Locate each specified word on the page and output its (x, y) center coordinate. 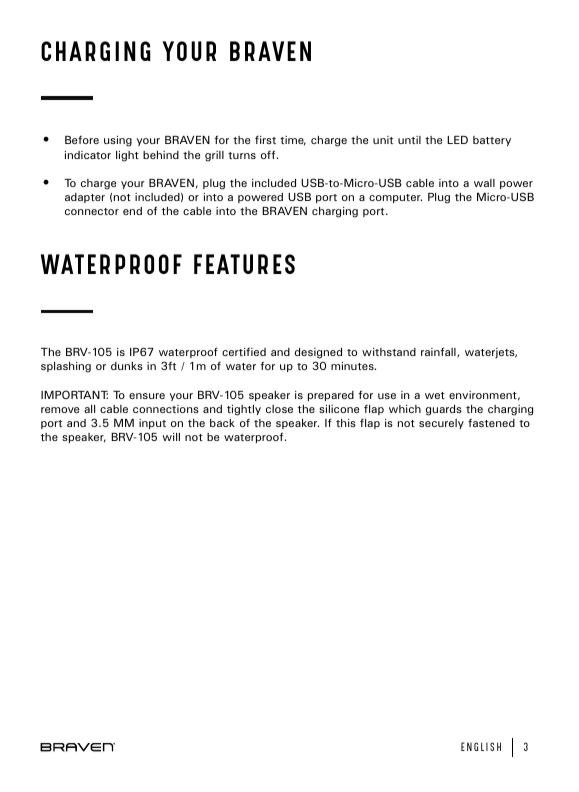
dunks (127, 366)
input (152, 424)
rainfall (439, 352)
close (279, 409)
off (269, 154)
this (346, 423)
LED (457, 140)
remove (60, 410)
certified (244, 351)
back (222, 423)
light (127, 156)
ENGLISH (481, 746)
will (171, 437)
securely (441, 424)
